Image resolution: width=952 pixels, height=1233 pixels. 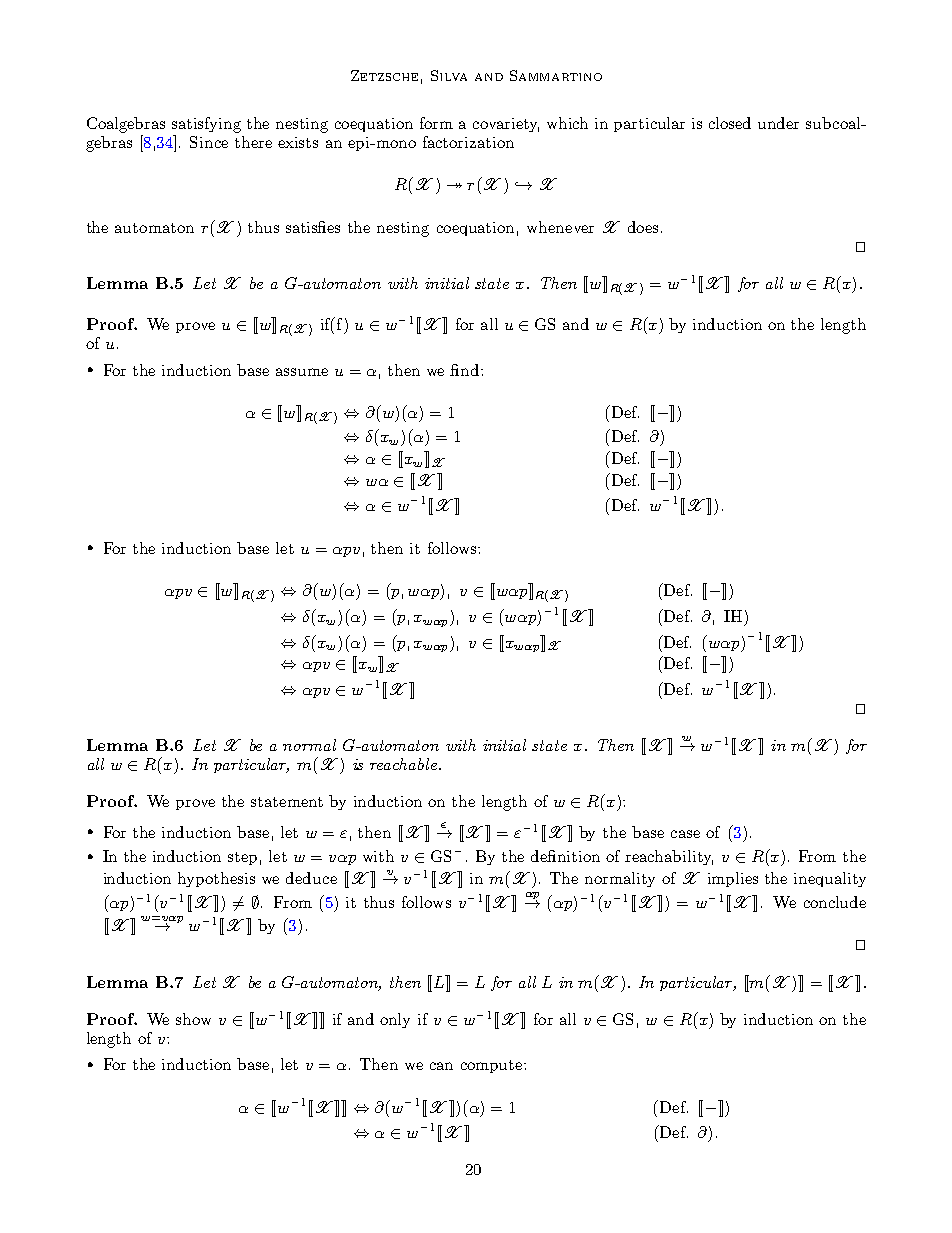 What do you see at coordinates (493, 1066) in the page?
I see `compute` at bounding box center [493, 1066].
